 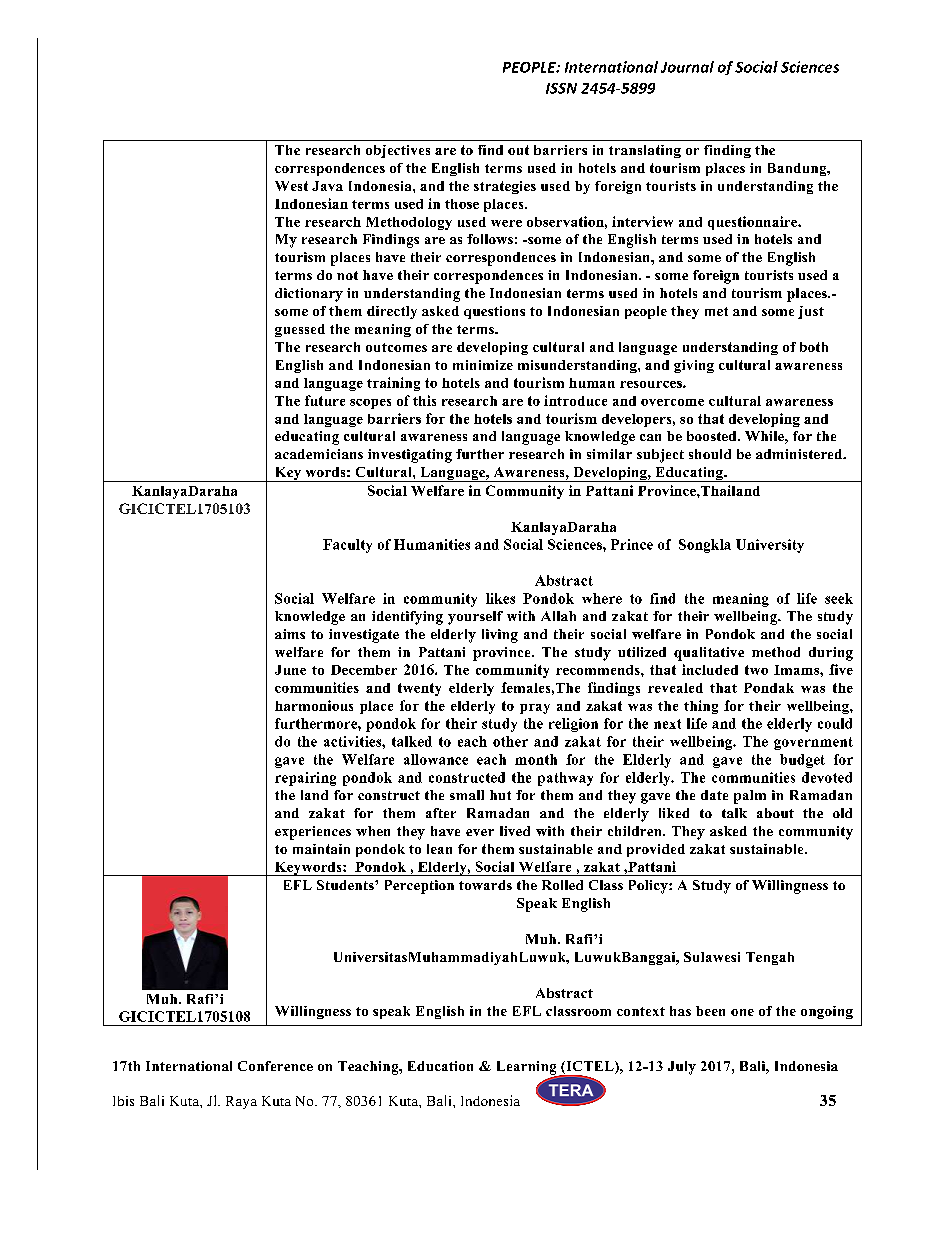 I want to click on July, so click(x=682, y=1068).
